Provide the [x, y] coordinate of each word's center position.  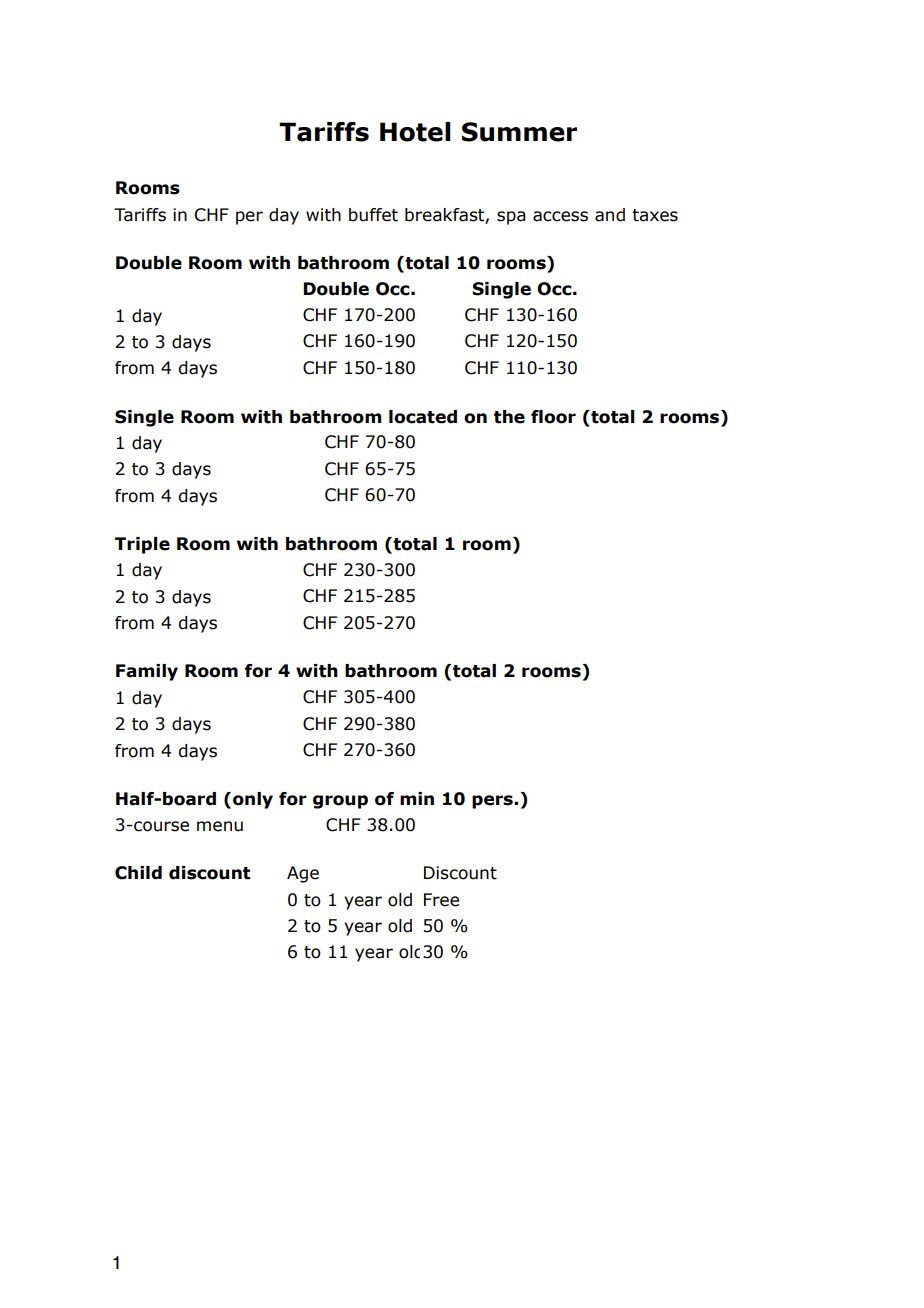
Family [147, 672]
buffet [373, 215]
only [253, 800]
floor [553, 417]
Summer [519, 132]
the [509, 417]
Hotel [415, 132]
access [560, 216]
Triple [142, 545]
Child [138, 873]
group [340, 802]
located [423, 417]
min [417, 798]
